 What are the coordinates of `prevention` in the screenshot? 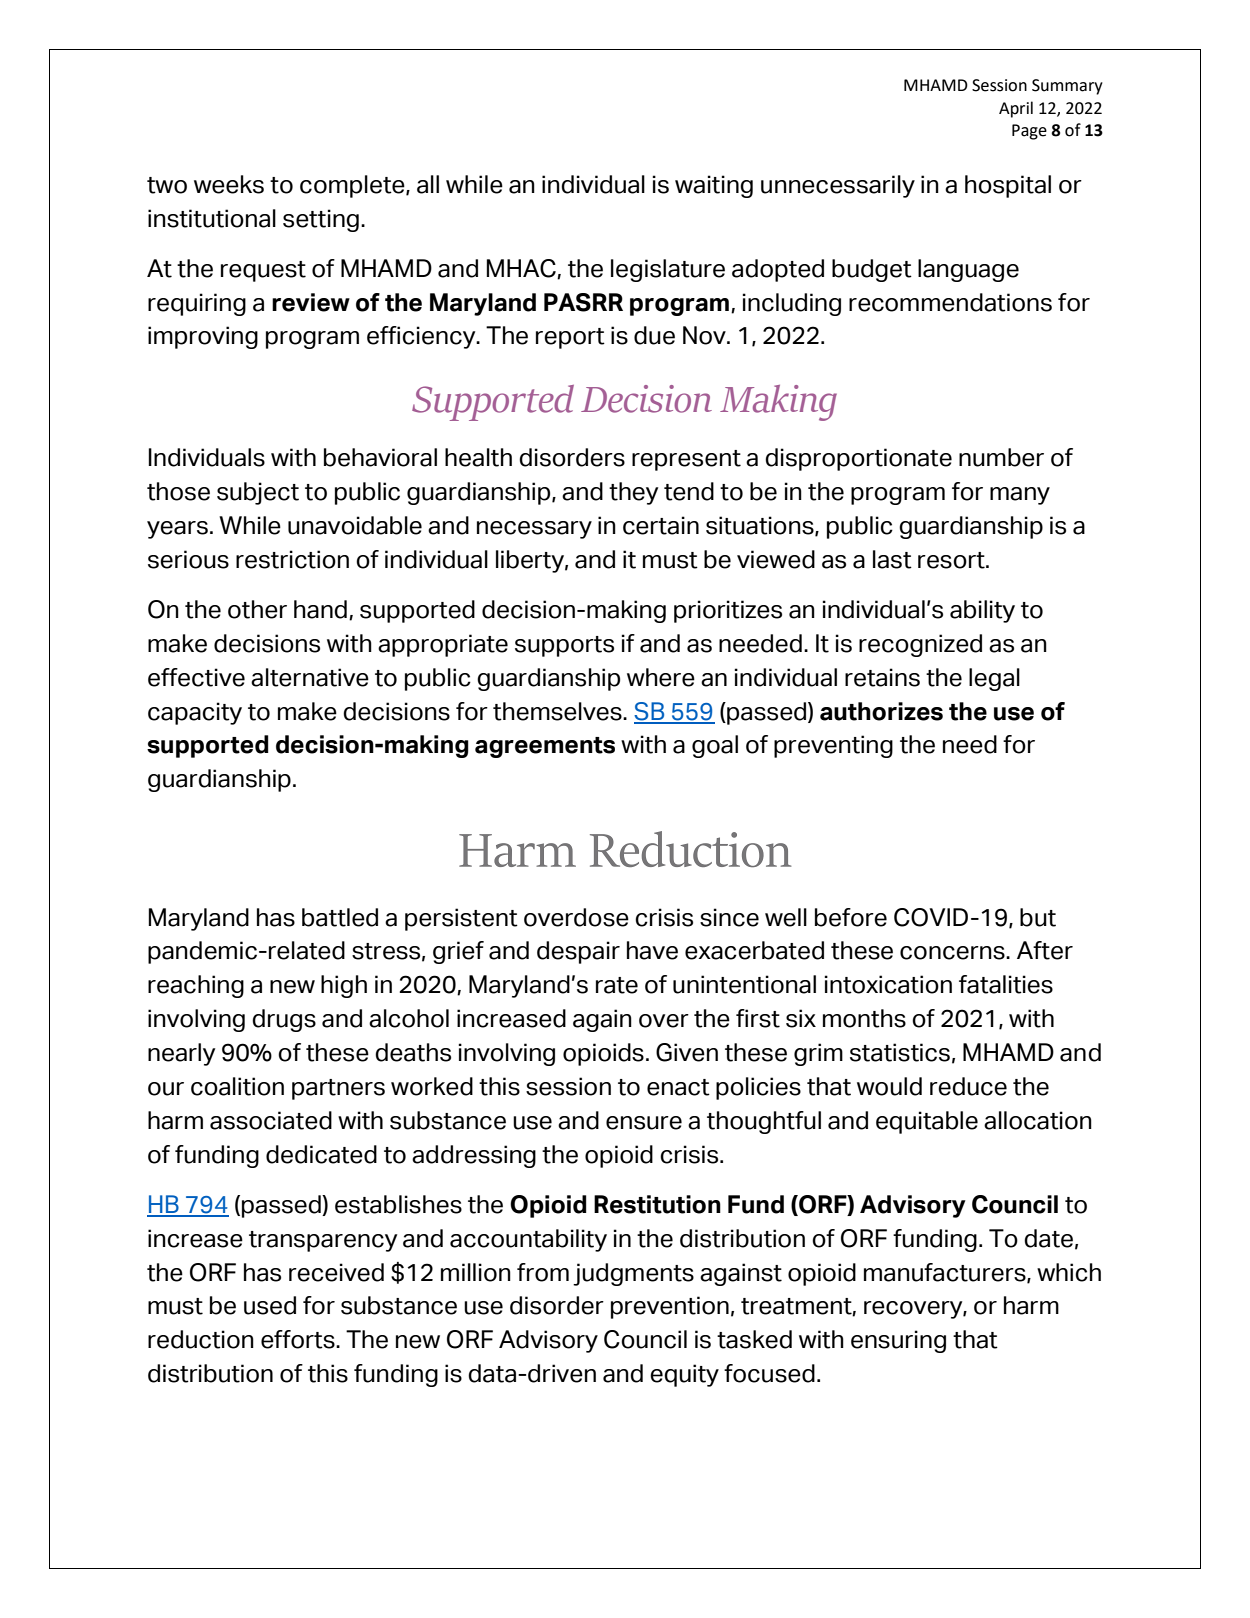 It's located at (670, 1307).
